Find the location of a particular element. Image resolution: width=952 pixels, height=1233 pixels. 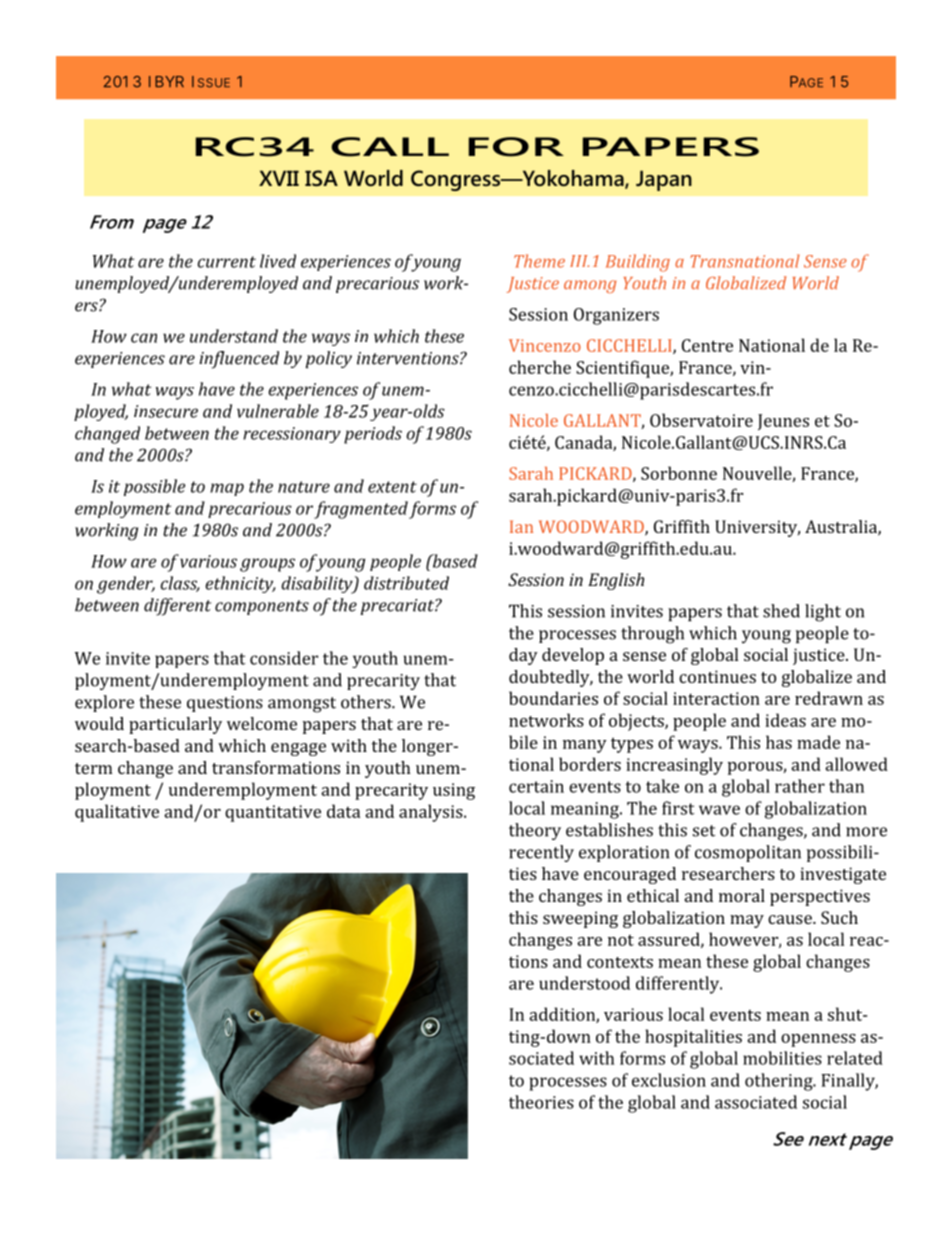

understood is located at coordinates (584, 983).
